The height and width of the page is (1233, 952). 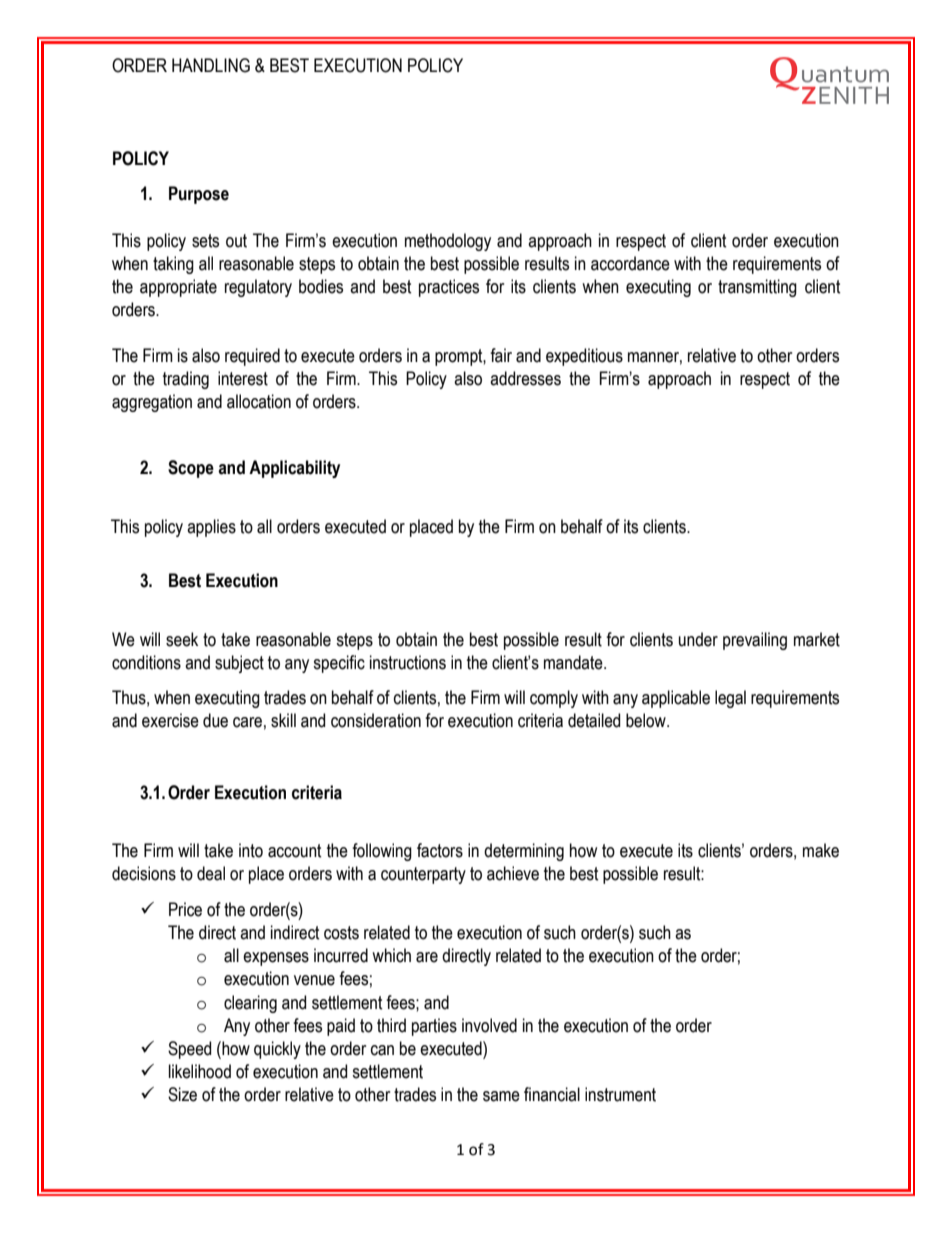 What do you see at coordinates (200, 1071) in the page?
I see `likelihood` at bounding box center [200, 1071].
